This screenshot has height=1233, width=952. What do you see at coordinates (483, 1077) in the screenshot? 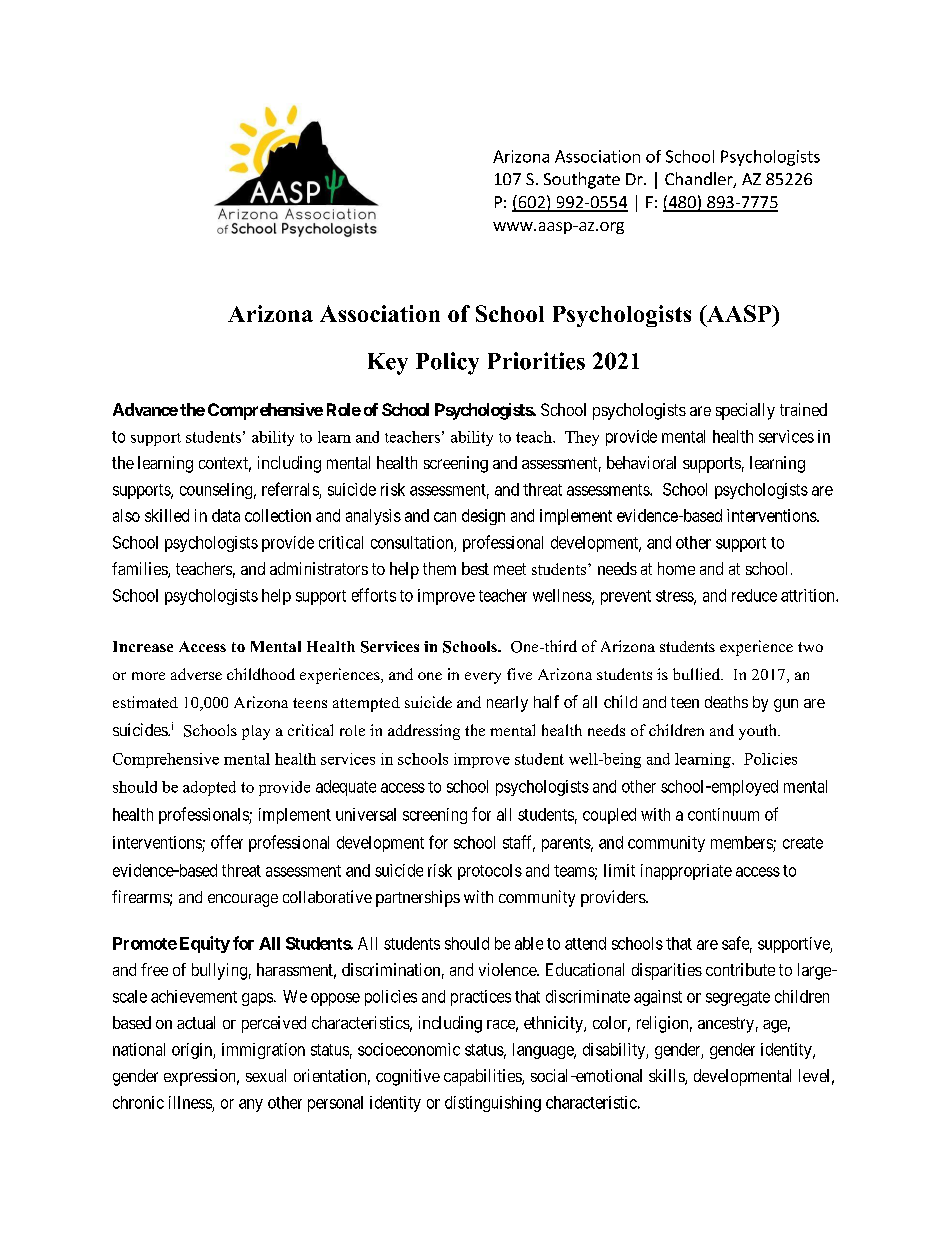
I see `capabilities` at bounding box center [483, 1077].
